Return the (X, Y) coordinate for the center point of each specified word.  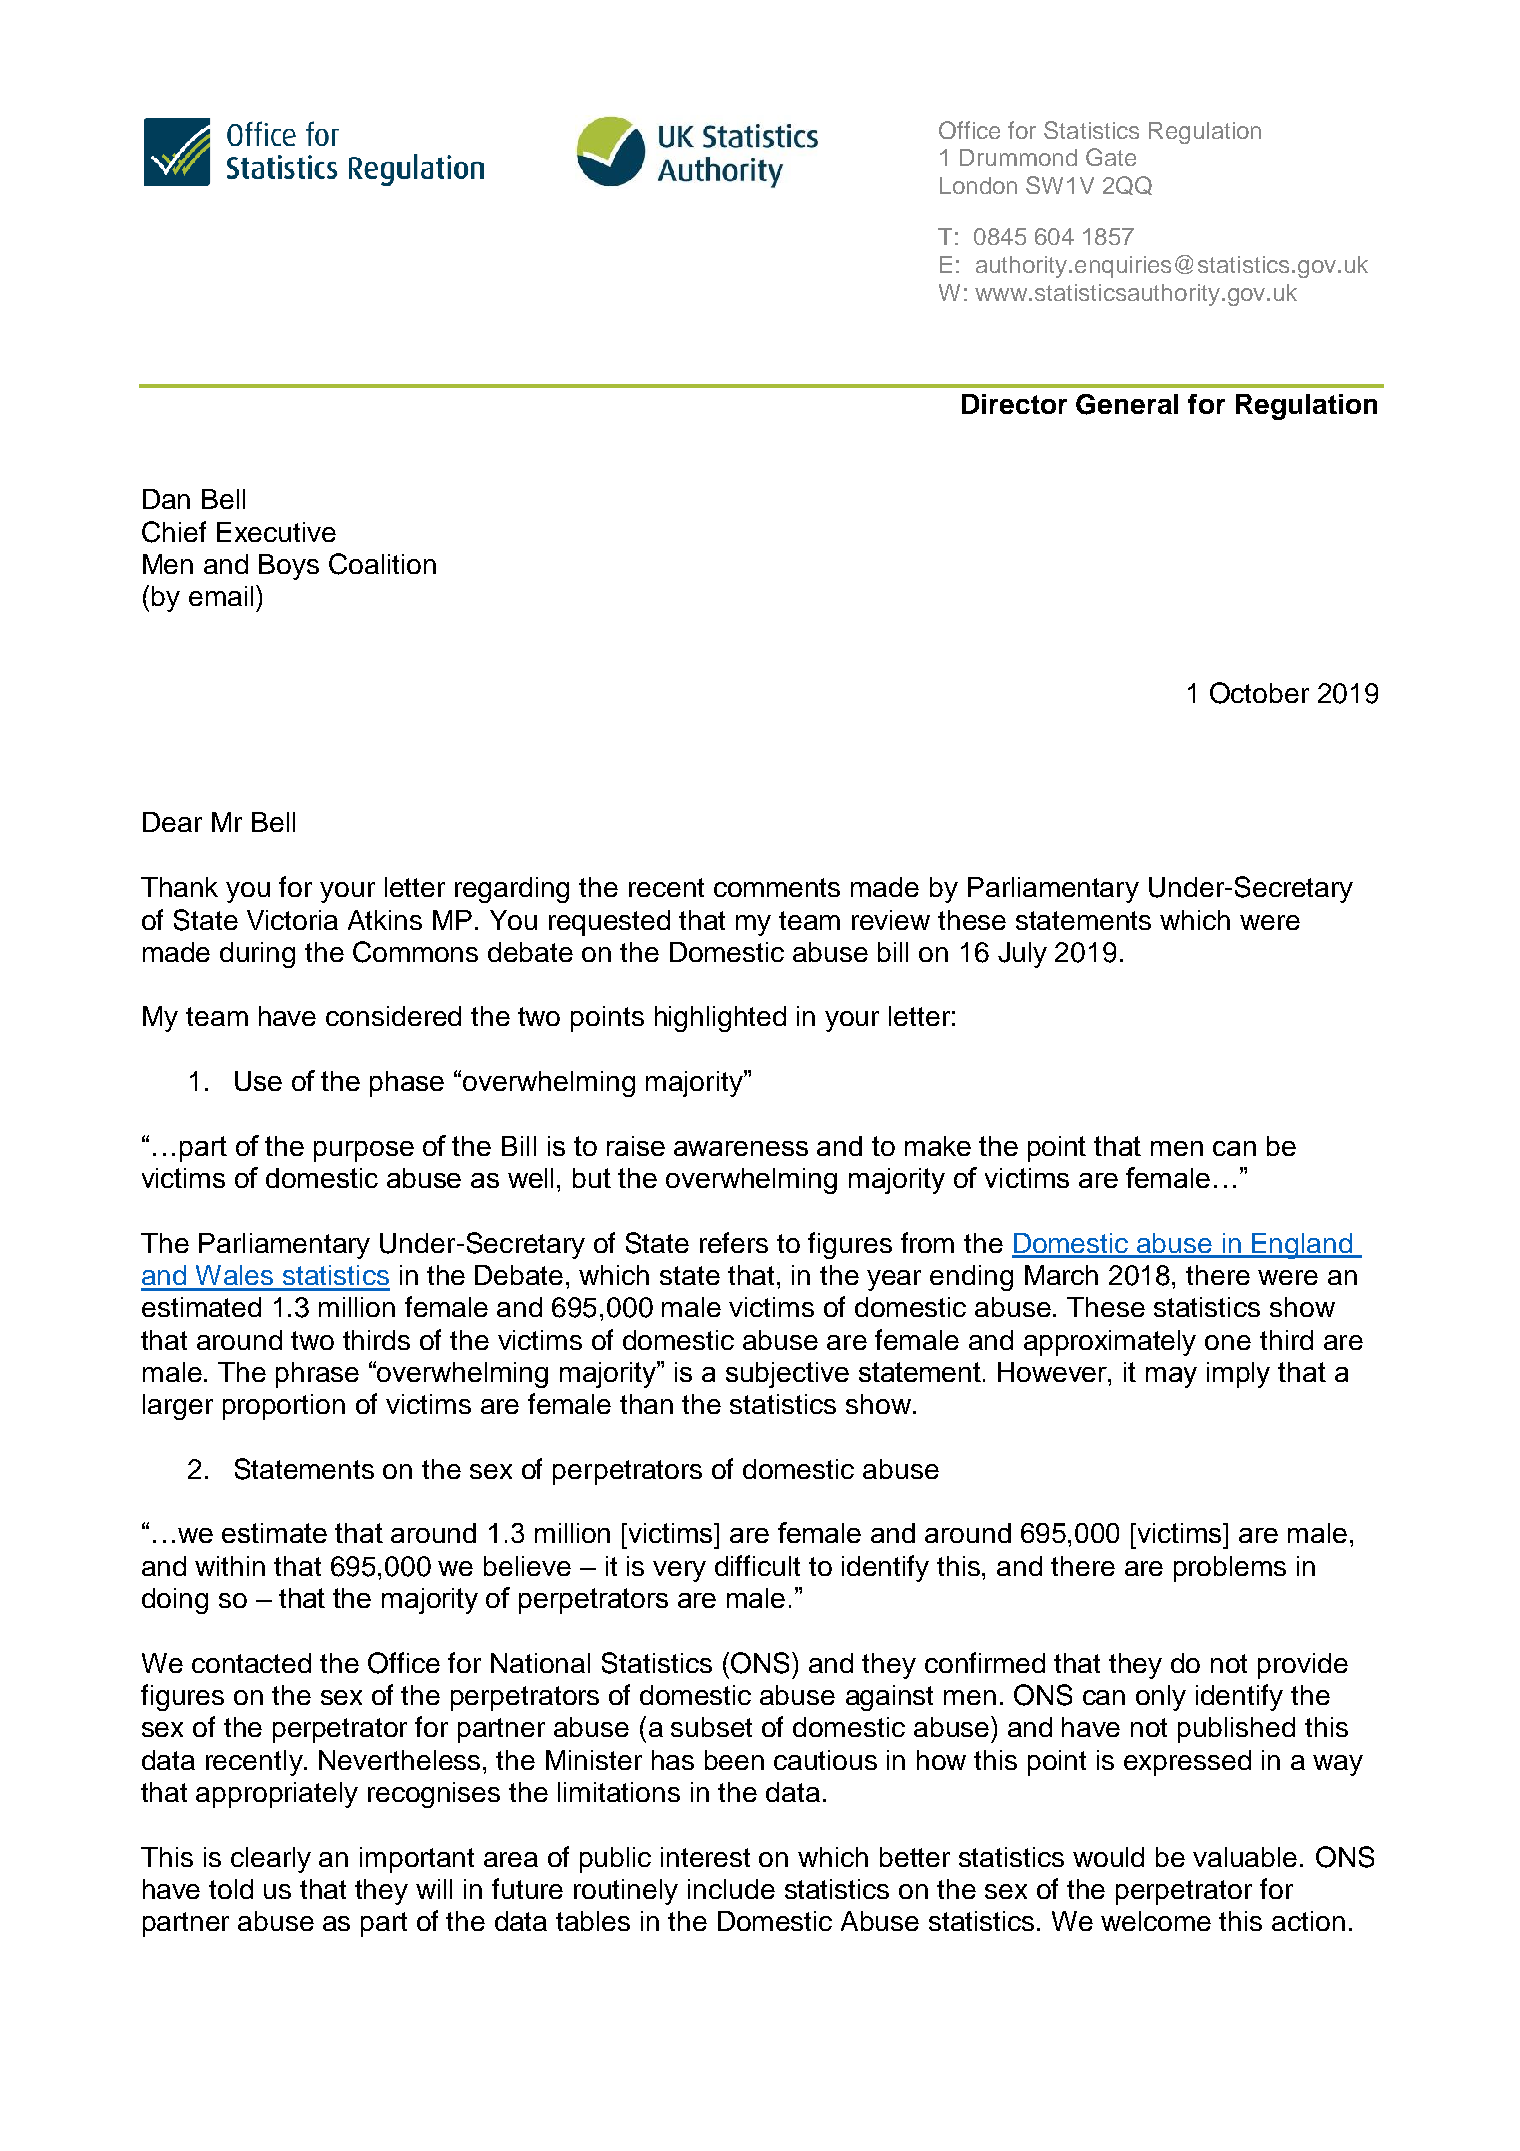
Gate (1111, 157)
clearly (271, 1860)
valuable (1245, 1857)
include (731, 1889)
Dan (166, 499)
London (978, 185)
